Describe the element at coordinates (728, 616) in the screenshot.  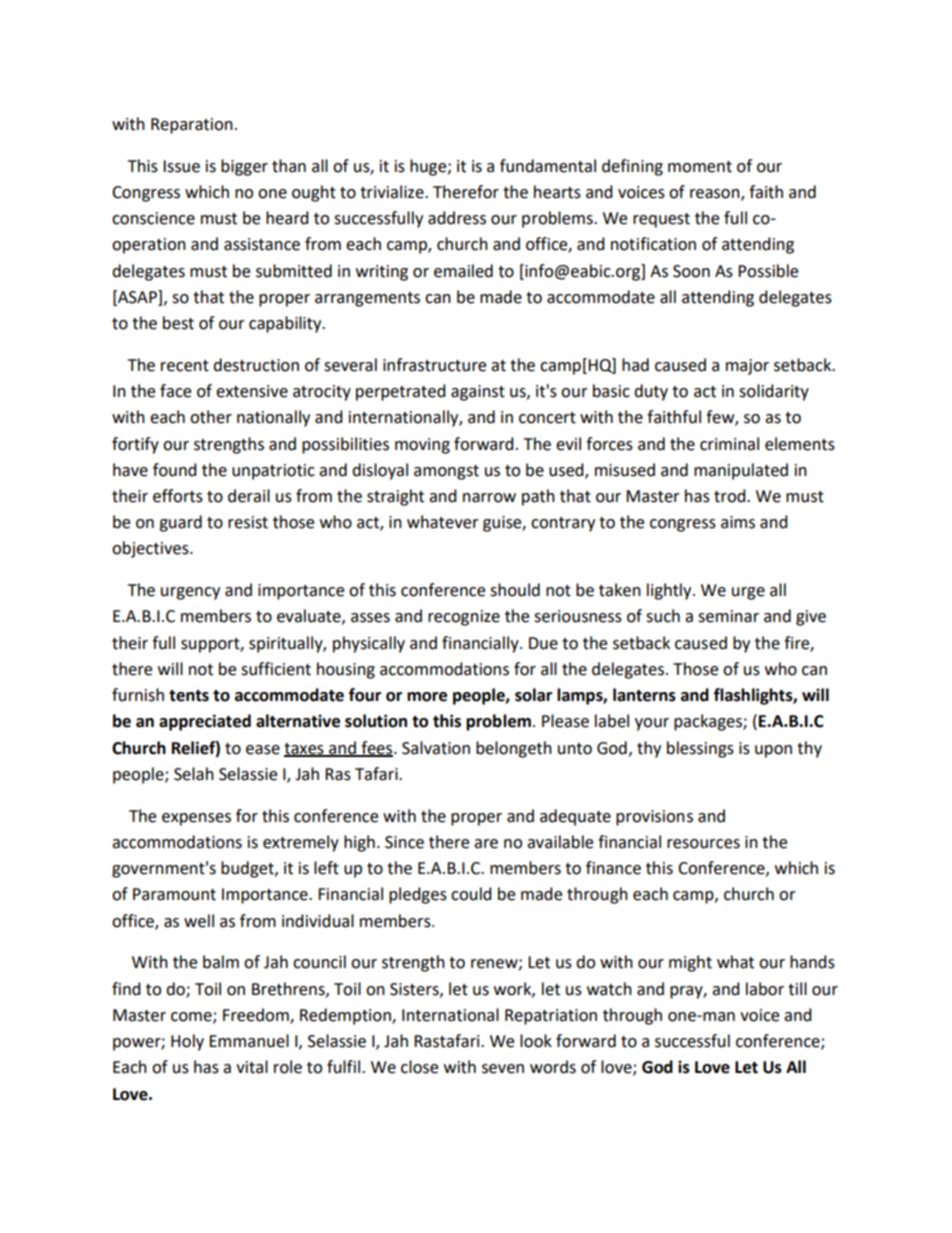
I see `seminar` at that location.
